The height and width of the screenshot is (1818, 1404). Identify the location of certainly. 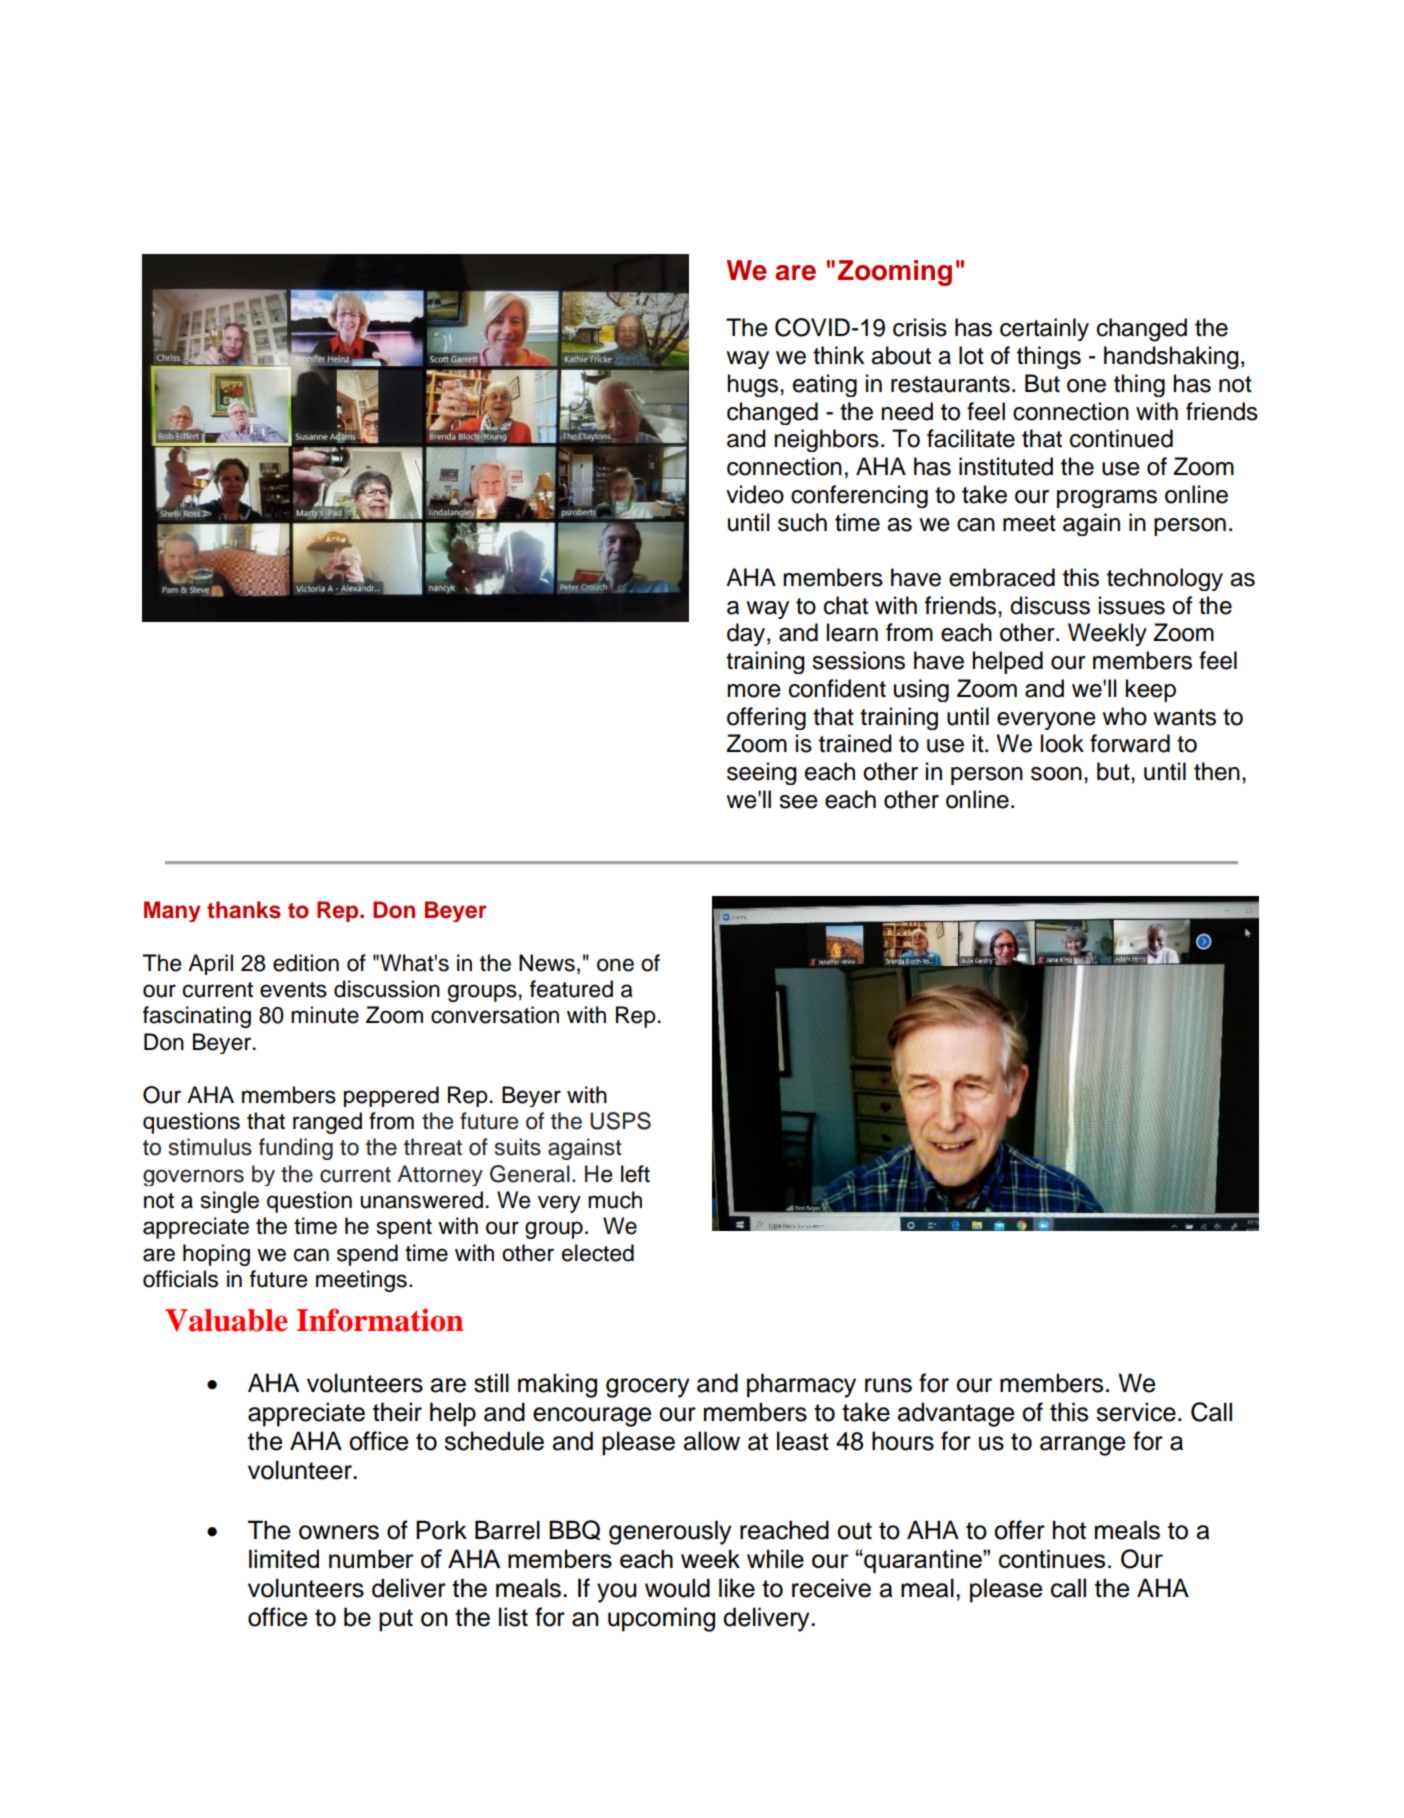
(1044, 329).
